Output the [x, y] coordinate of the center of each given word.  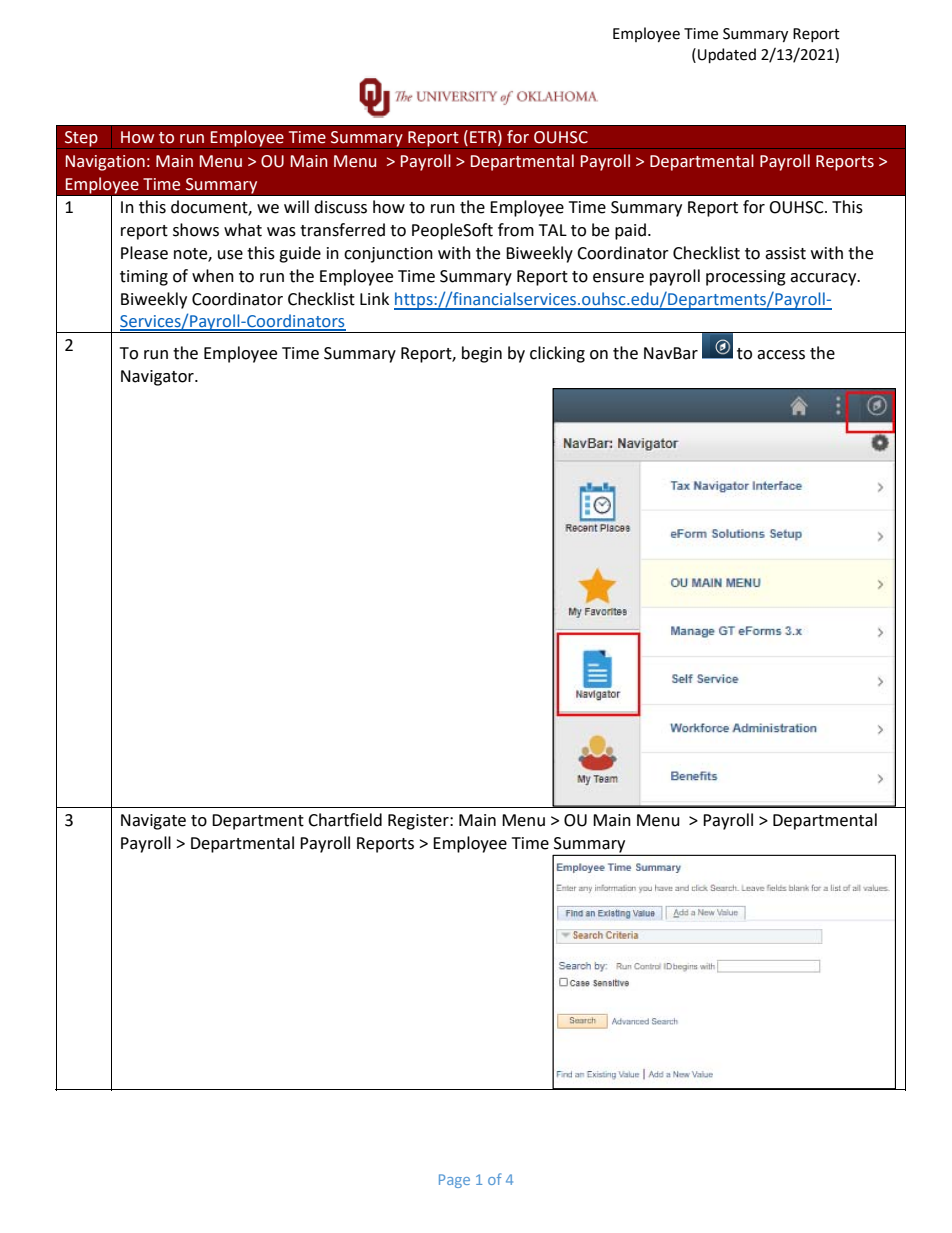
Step [81, 139]
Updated [727, 55]
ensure [618, 278]
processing [746, 278]
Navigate [153, 822]
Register [419, 822]
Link [374, 298]
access [781, 355]
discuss [340, 207]
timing [144, 278]
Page [454, 1181]
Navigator [158, 378]
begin [482, 354]
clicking [557, 354]
